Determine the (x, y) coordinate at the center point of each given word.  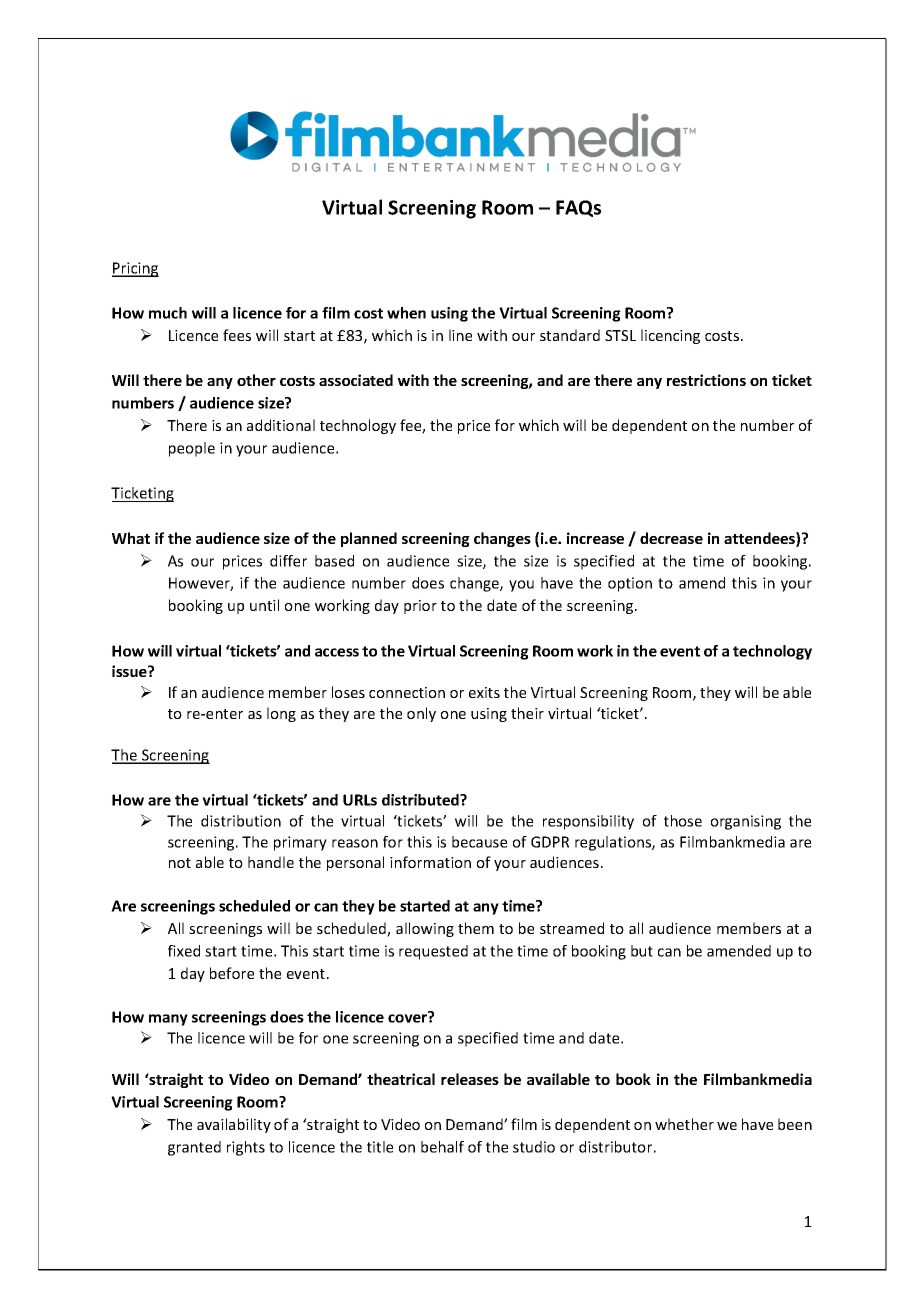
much (168, 313)
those (683, 821)
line (460, 335)
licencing (670, 336)
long (281, 714)
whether (684, 1124)
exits (484, 692)
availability (234, 1125)
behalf (442, 1147)
